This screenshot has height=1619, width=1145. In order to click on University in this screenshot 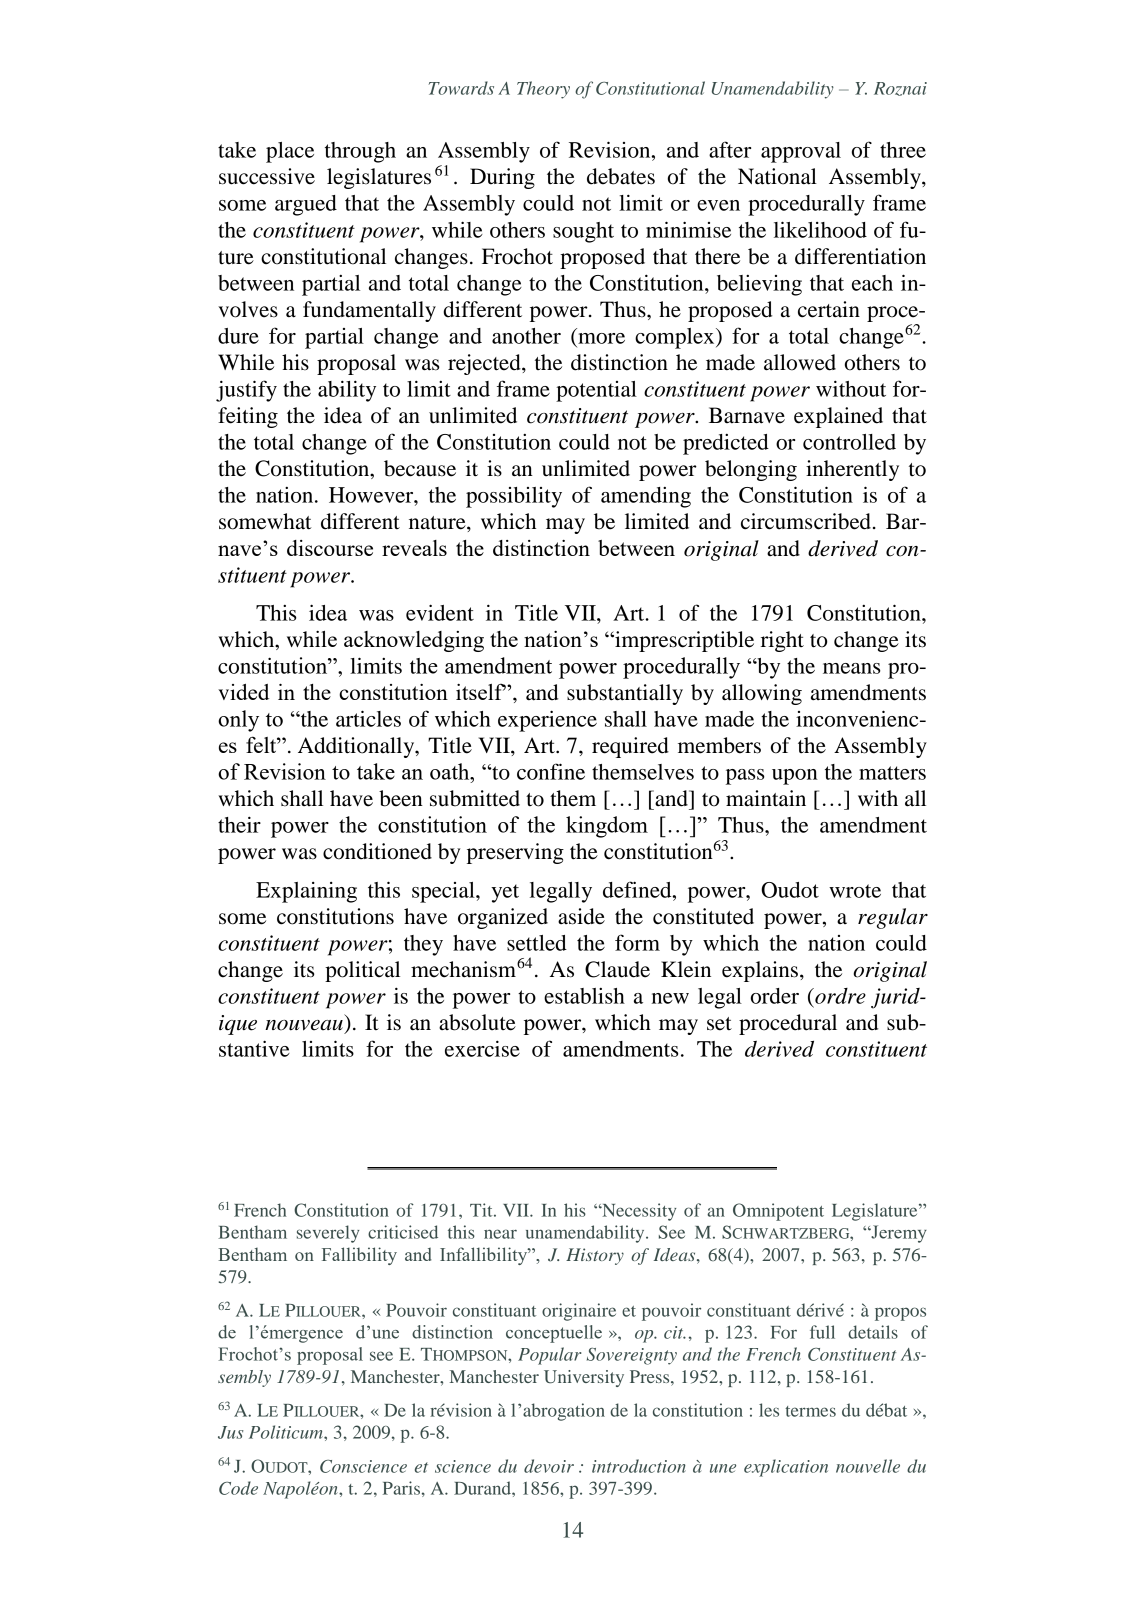, I will do `click(584, 1378)`.
